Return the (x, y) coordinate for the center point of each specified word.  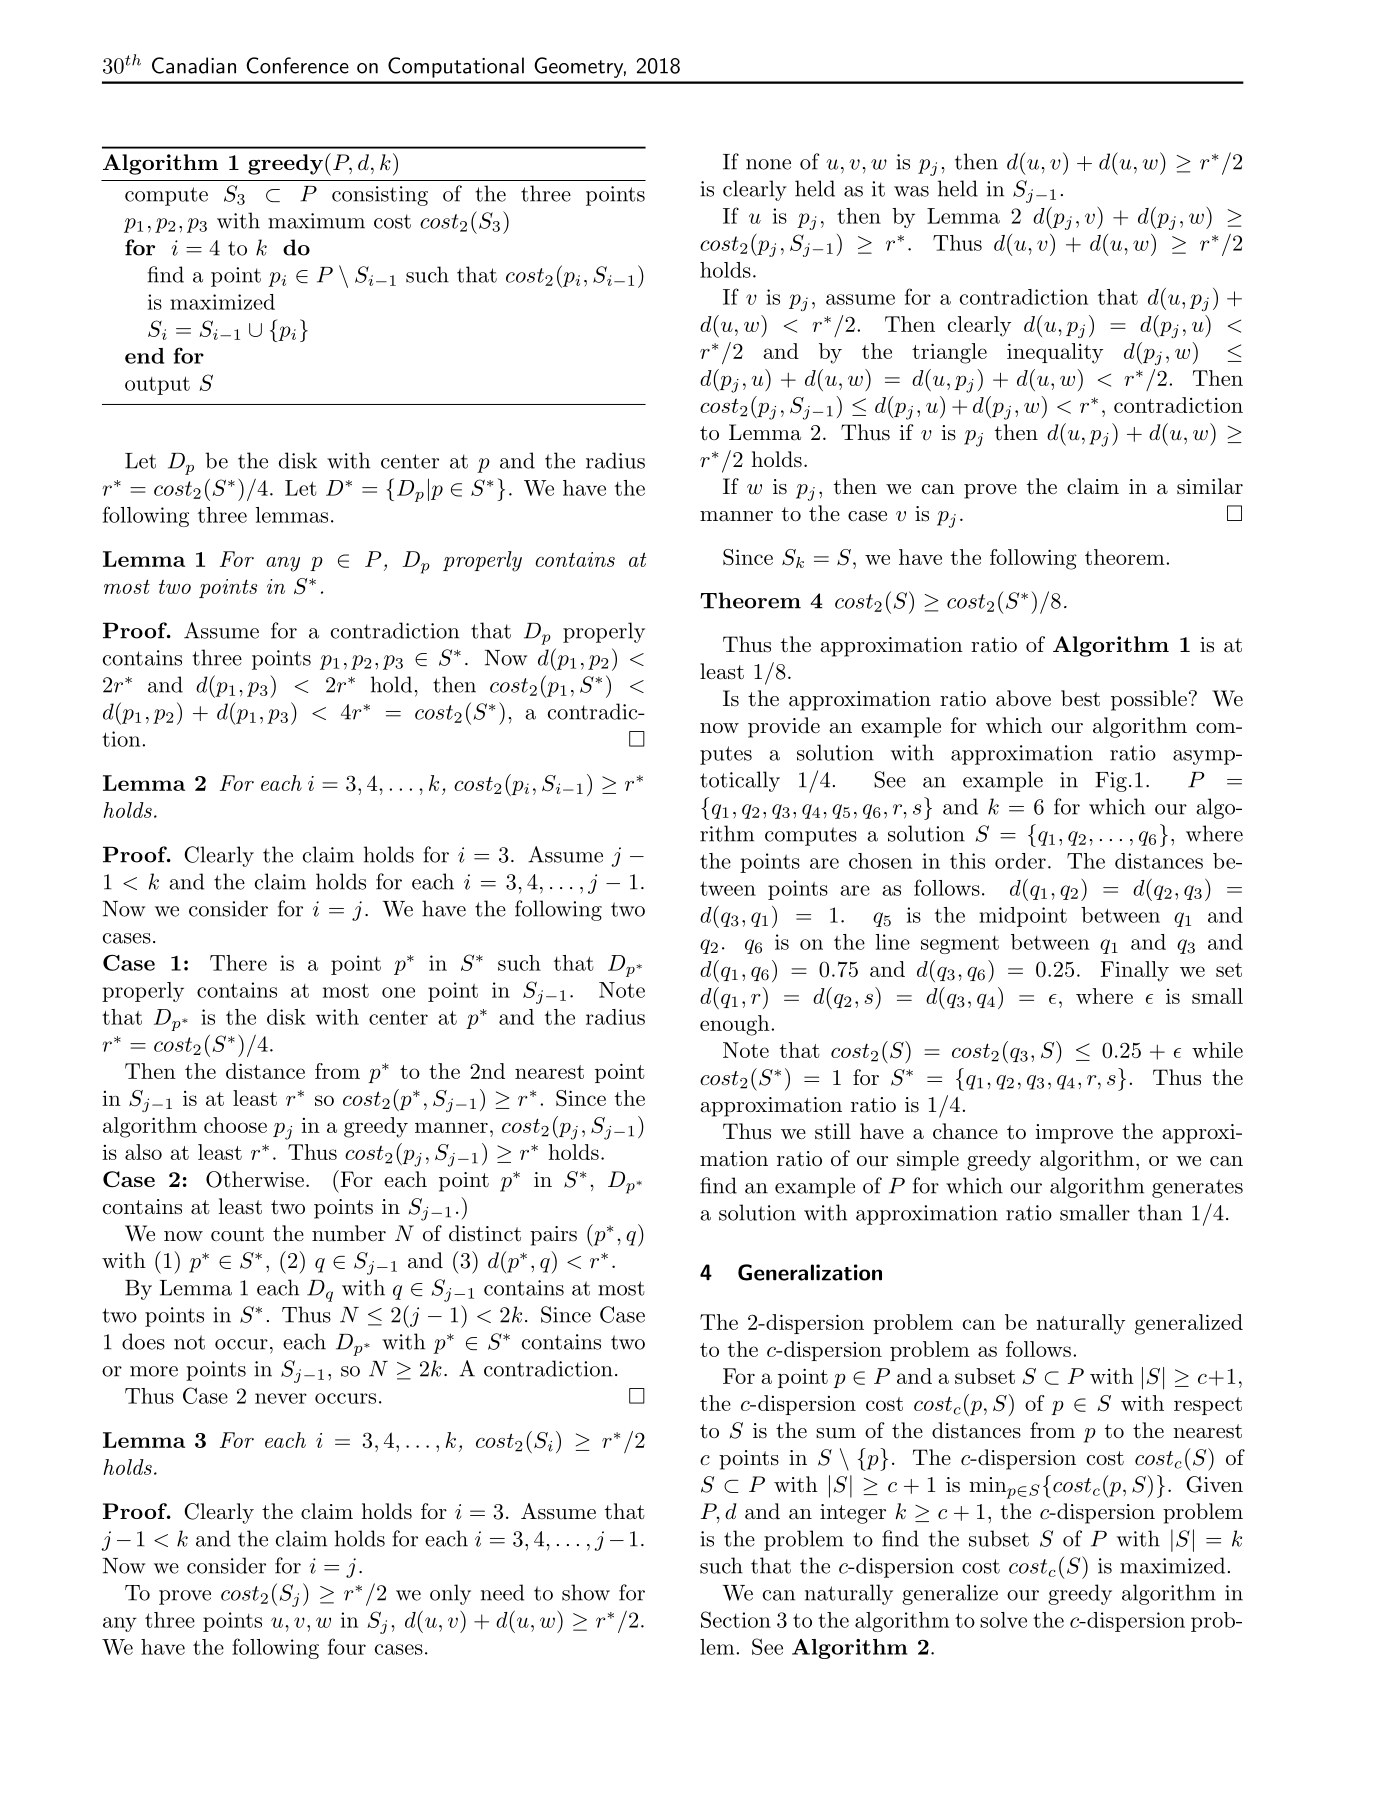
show (586, 1592)
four (347, 1646)
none (768, 164)
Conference (297, 65)
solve (1003, 1620)
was (911, 191)
